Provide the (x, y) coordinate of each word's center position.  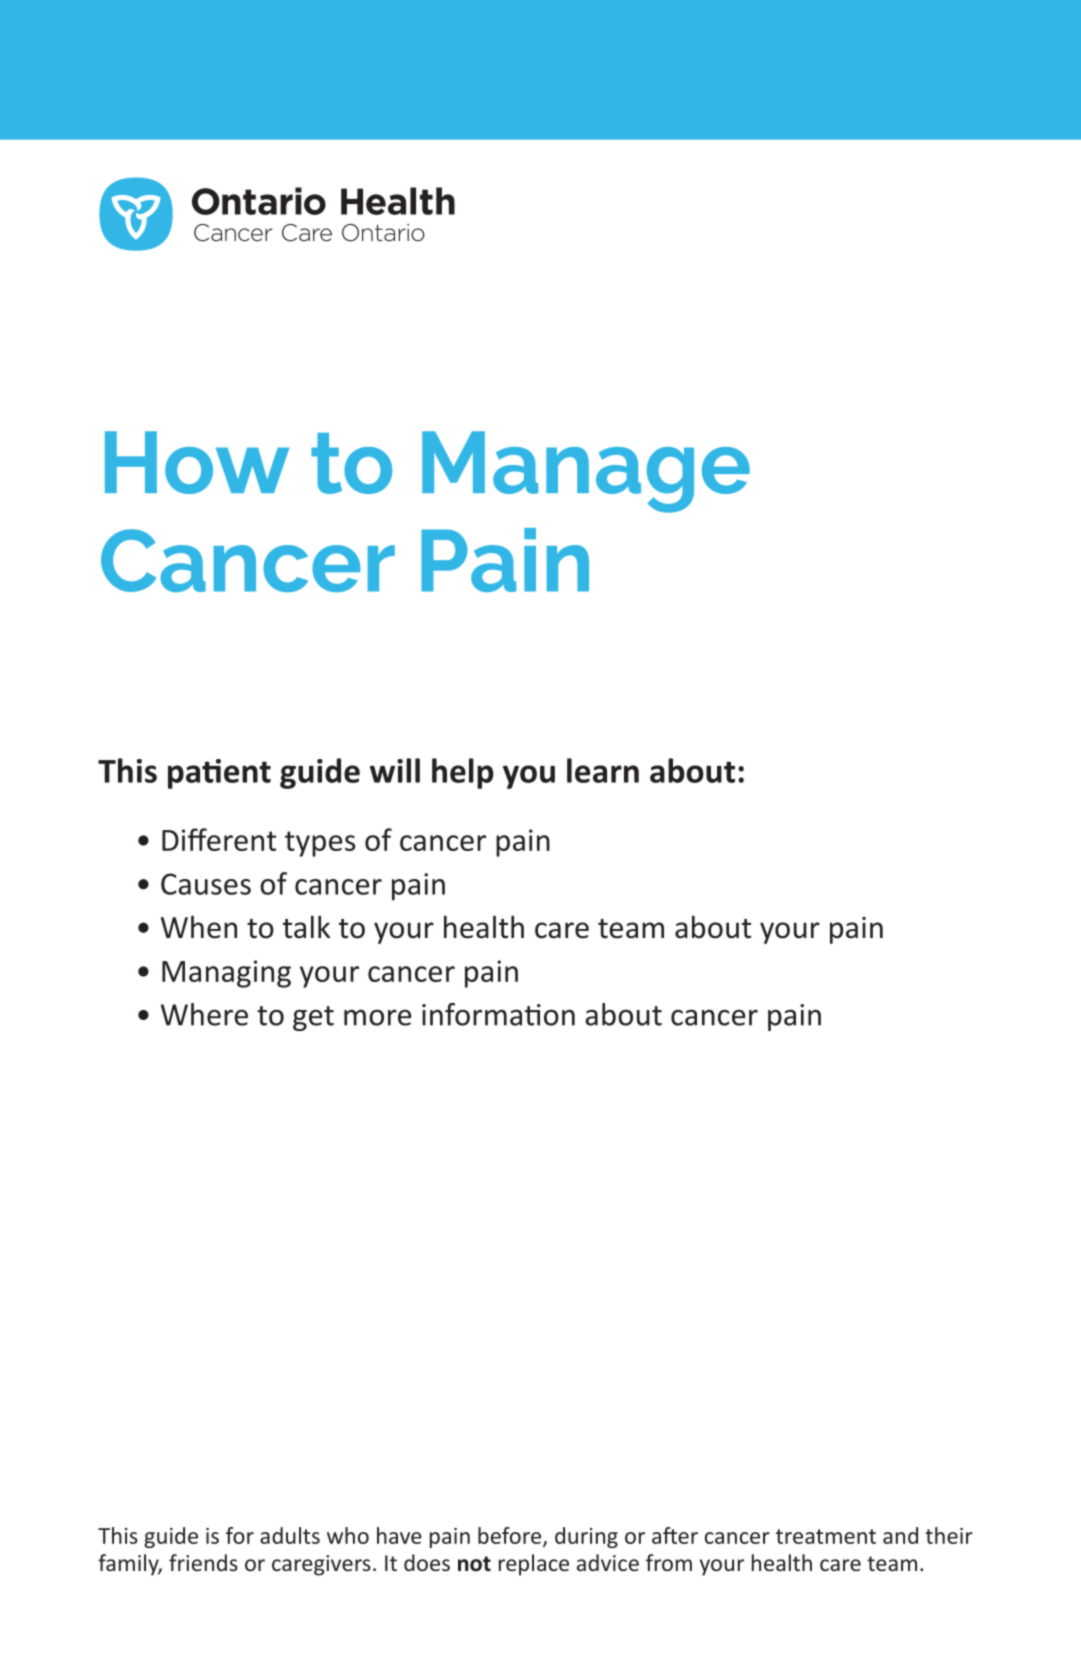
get (313, 1018)
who (348, 1535)
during (586, 1537)
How (197, 462)
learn (603, 770)
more (378, 1017)
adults (290, 1535)
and (900, 1535)
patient (219, 774)
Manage (586, 472)
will (395, 770)
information (498, 1014)
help (463, 773)
